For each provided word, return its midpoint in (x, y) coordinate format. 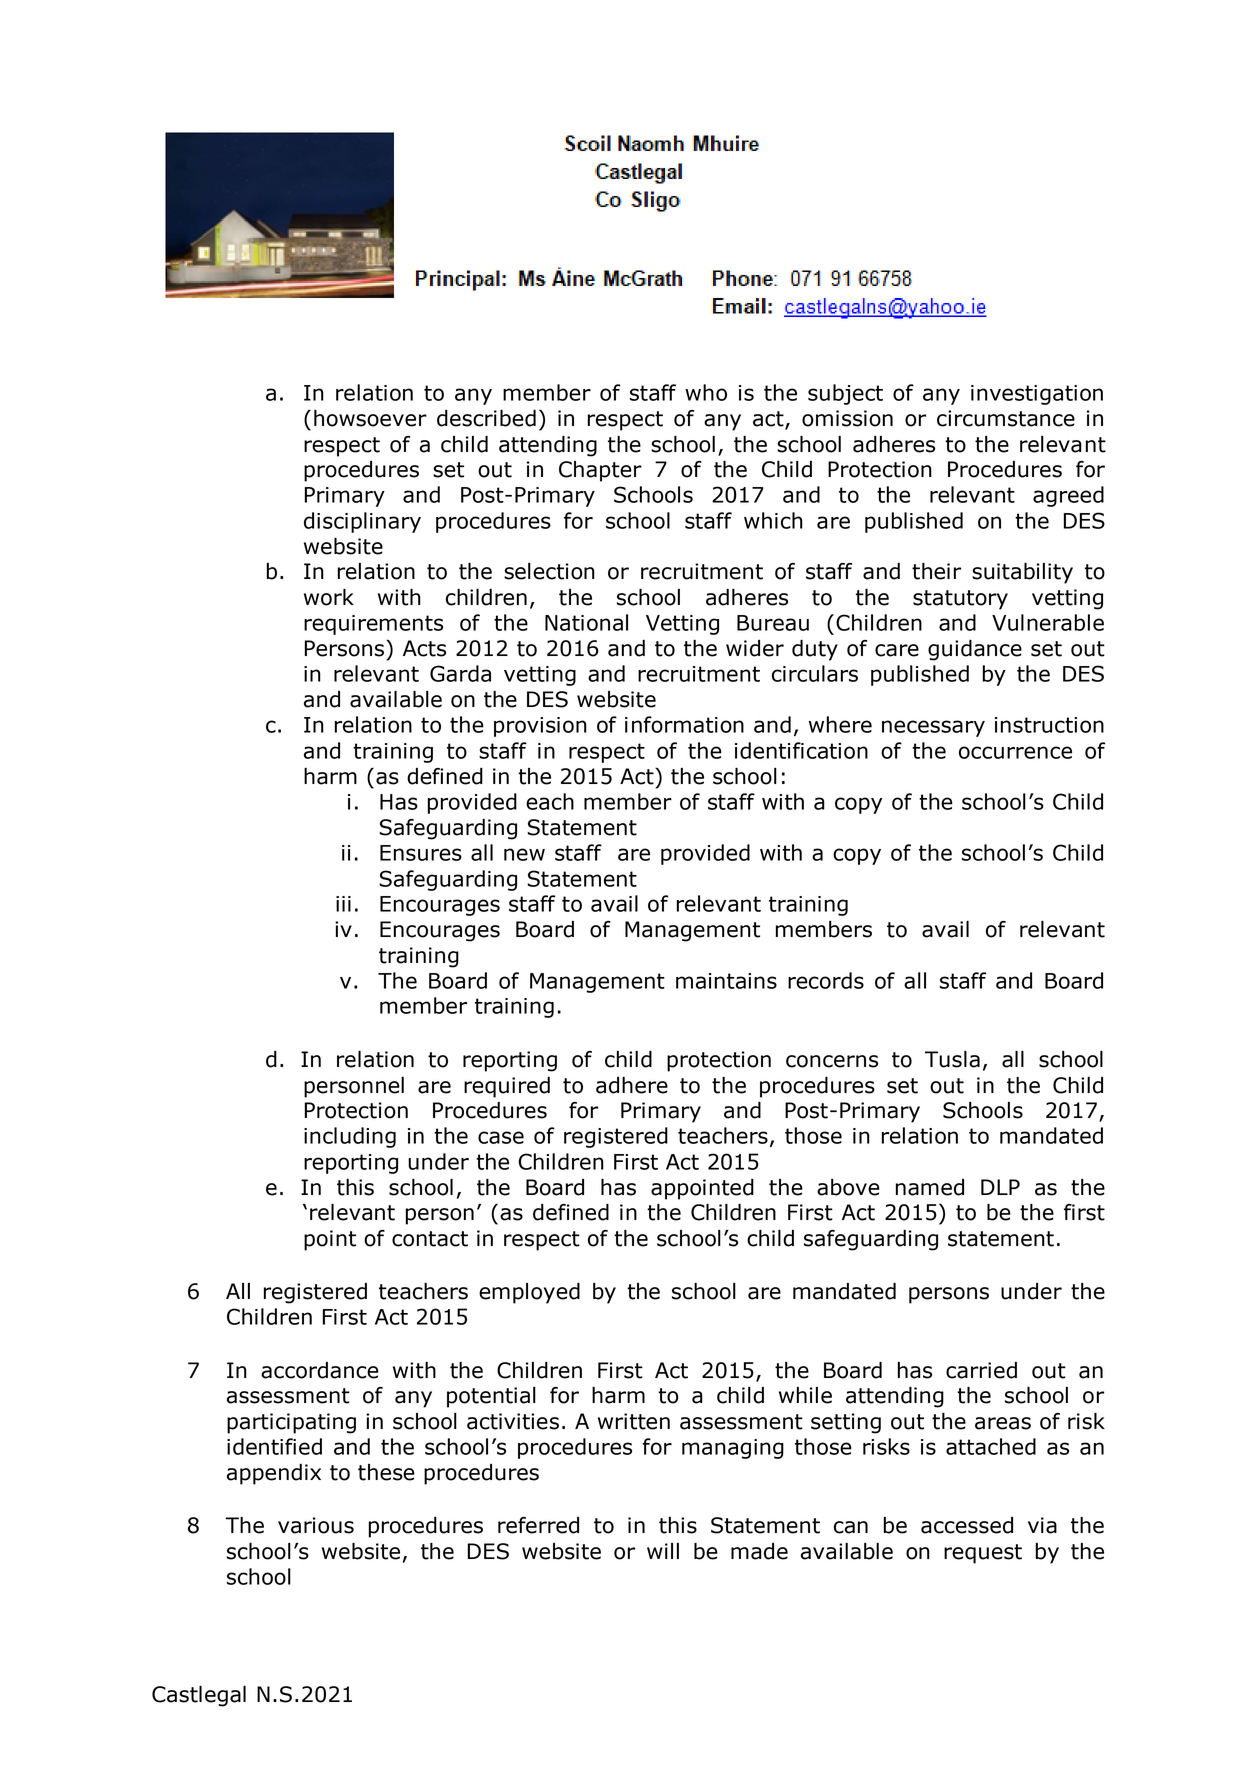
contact (430, 1239)
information (684, 724)
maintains (726, 981)
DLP (1000, 1187)
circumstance (1006, 418)
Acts (424, 648)
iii (343, 904)
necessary (933, 728)
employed (529, 1293)
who (706, 392)
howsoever (370, 418)
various (316, 1525)
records (826, 980)
